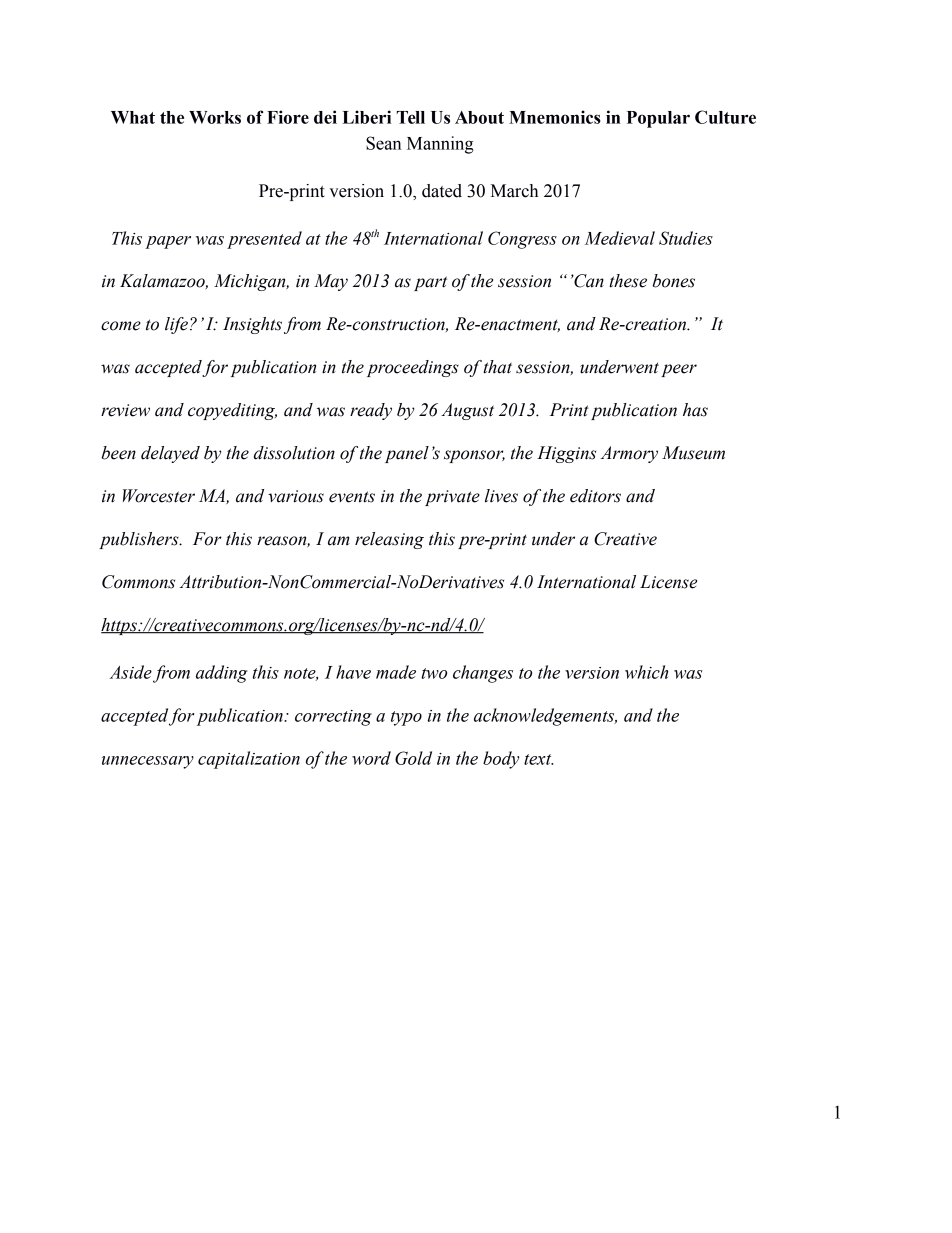 This image has width=952, height=1233. I want to click on Works, so click(215, 117).
